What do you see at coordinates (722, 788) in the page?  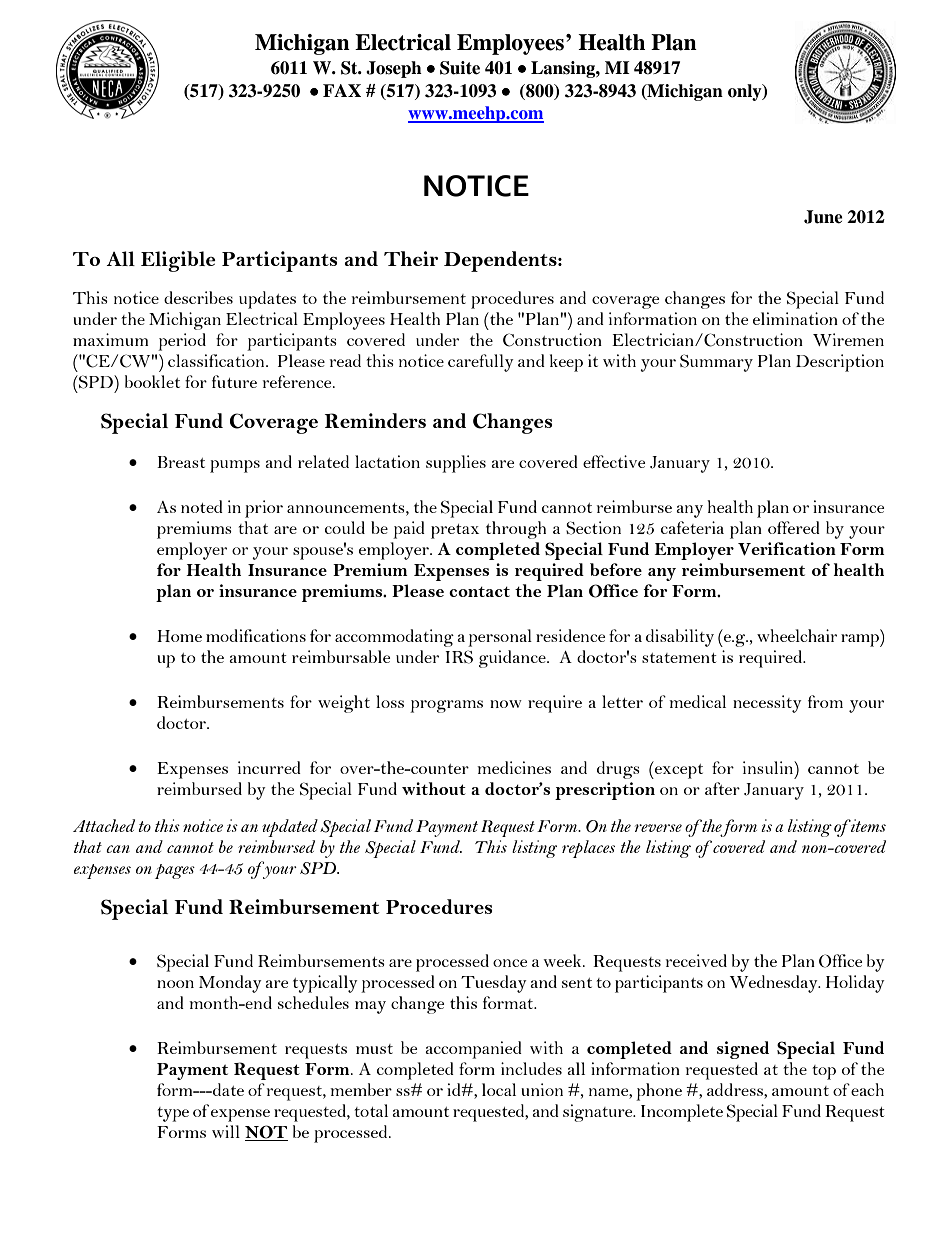 I see `after` at bounding box center [722, 788].
